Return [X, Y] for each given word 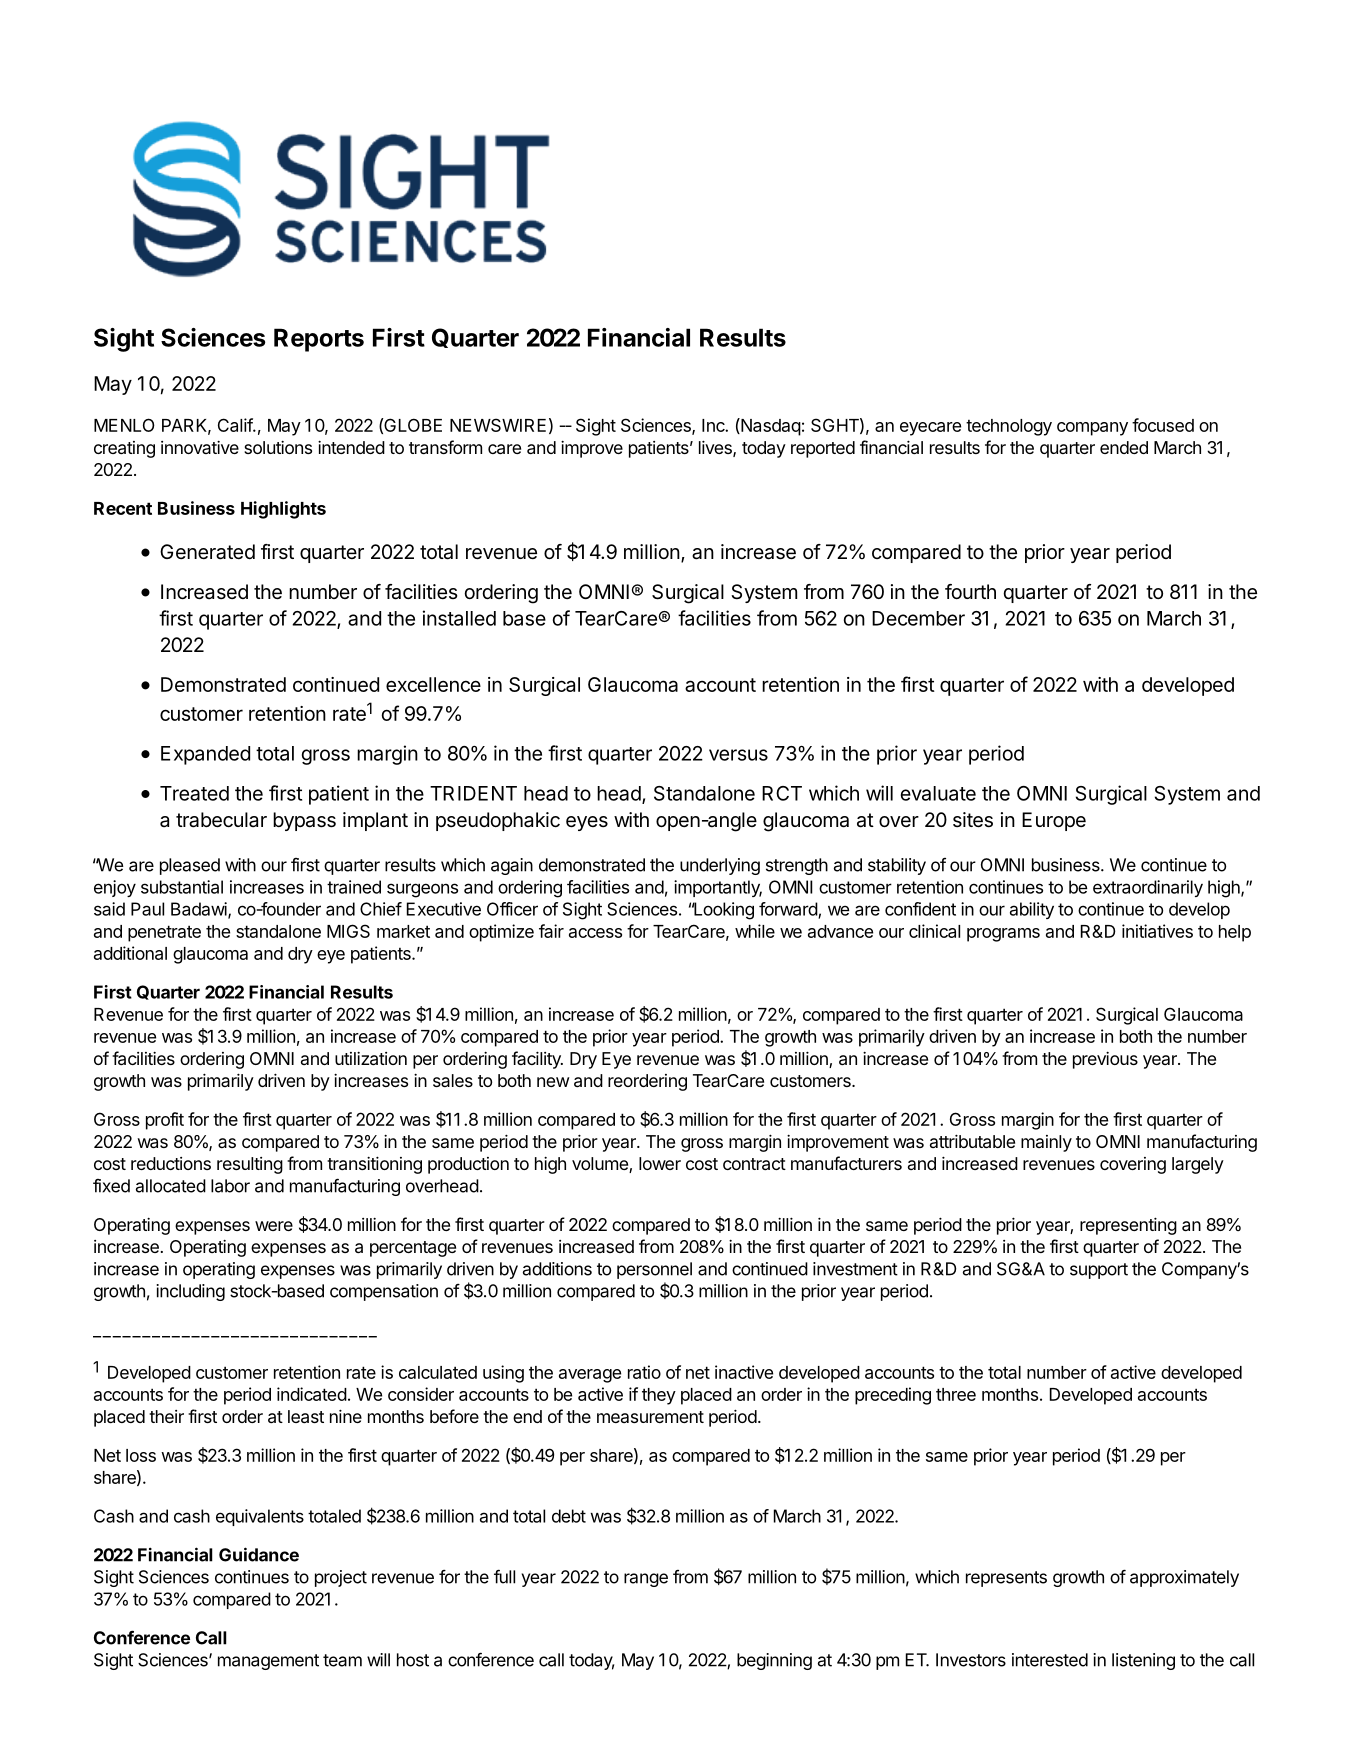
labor [230, 1186]
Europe [1054, 821]
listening [1143, 1661]
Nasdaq [770, 427]
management [268, 1662]
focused [1163, 425]
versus [738, 755]
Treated [194, 793]
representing [1128, 1226]
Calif [236, 425]
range [646, 1580]
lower [660, 1163]
